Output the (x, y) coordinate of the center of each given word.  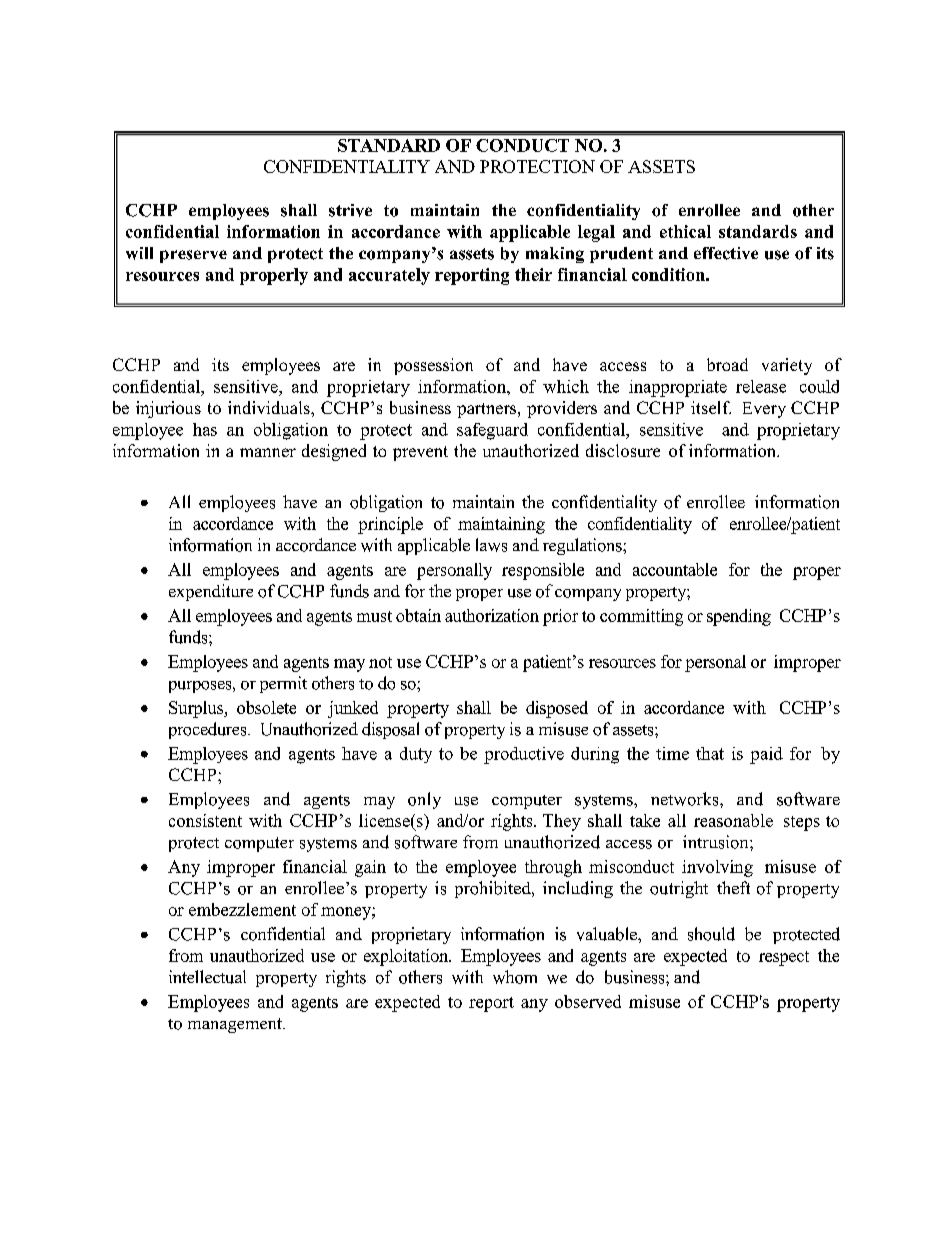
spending (739, 617)
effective (726, 253)
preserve (193, 256)
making (555, 255)
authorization (492, 615)
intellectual (207, 977)
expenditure (211, 592)
